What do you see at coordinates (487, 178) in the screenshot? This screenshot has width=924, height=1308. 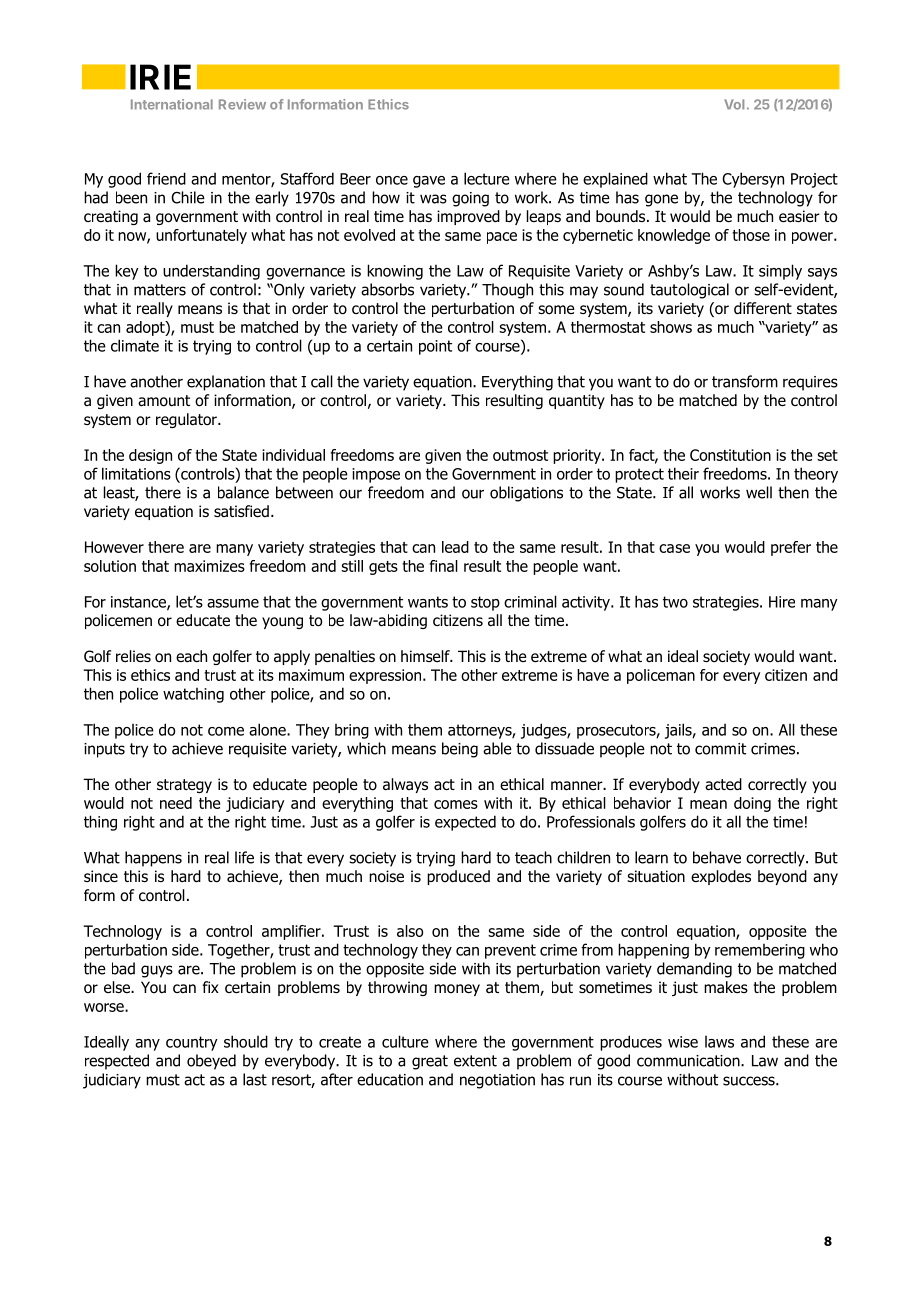 I see `lecture` at bounding box center [487, 178].
